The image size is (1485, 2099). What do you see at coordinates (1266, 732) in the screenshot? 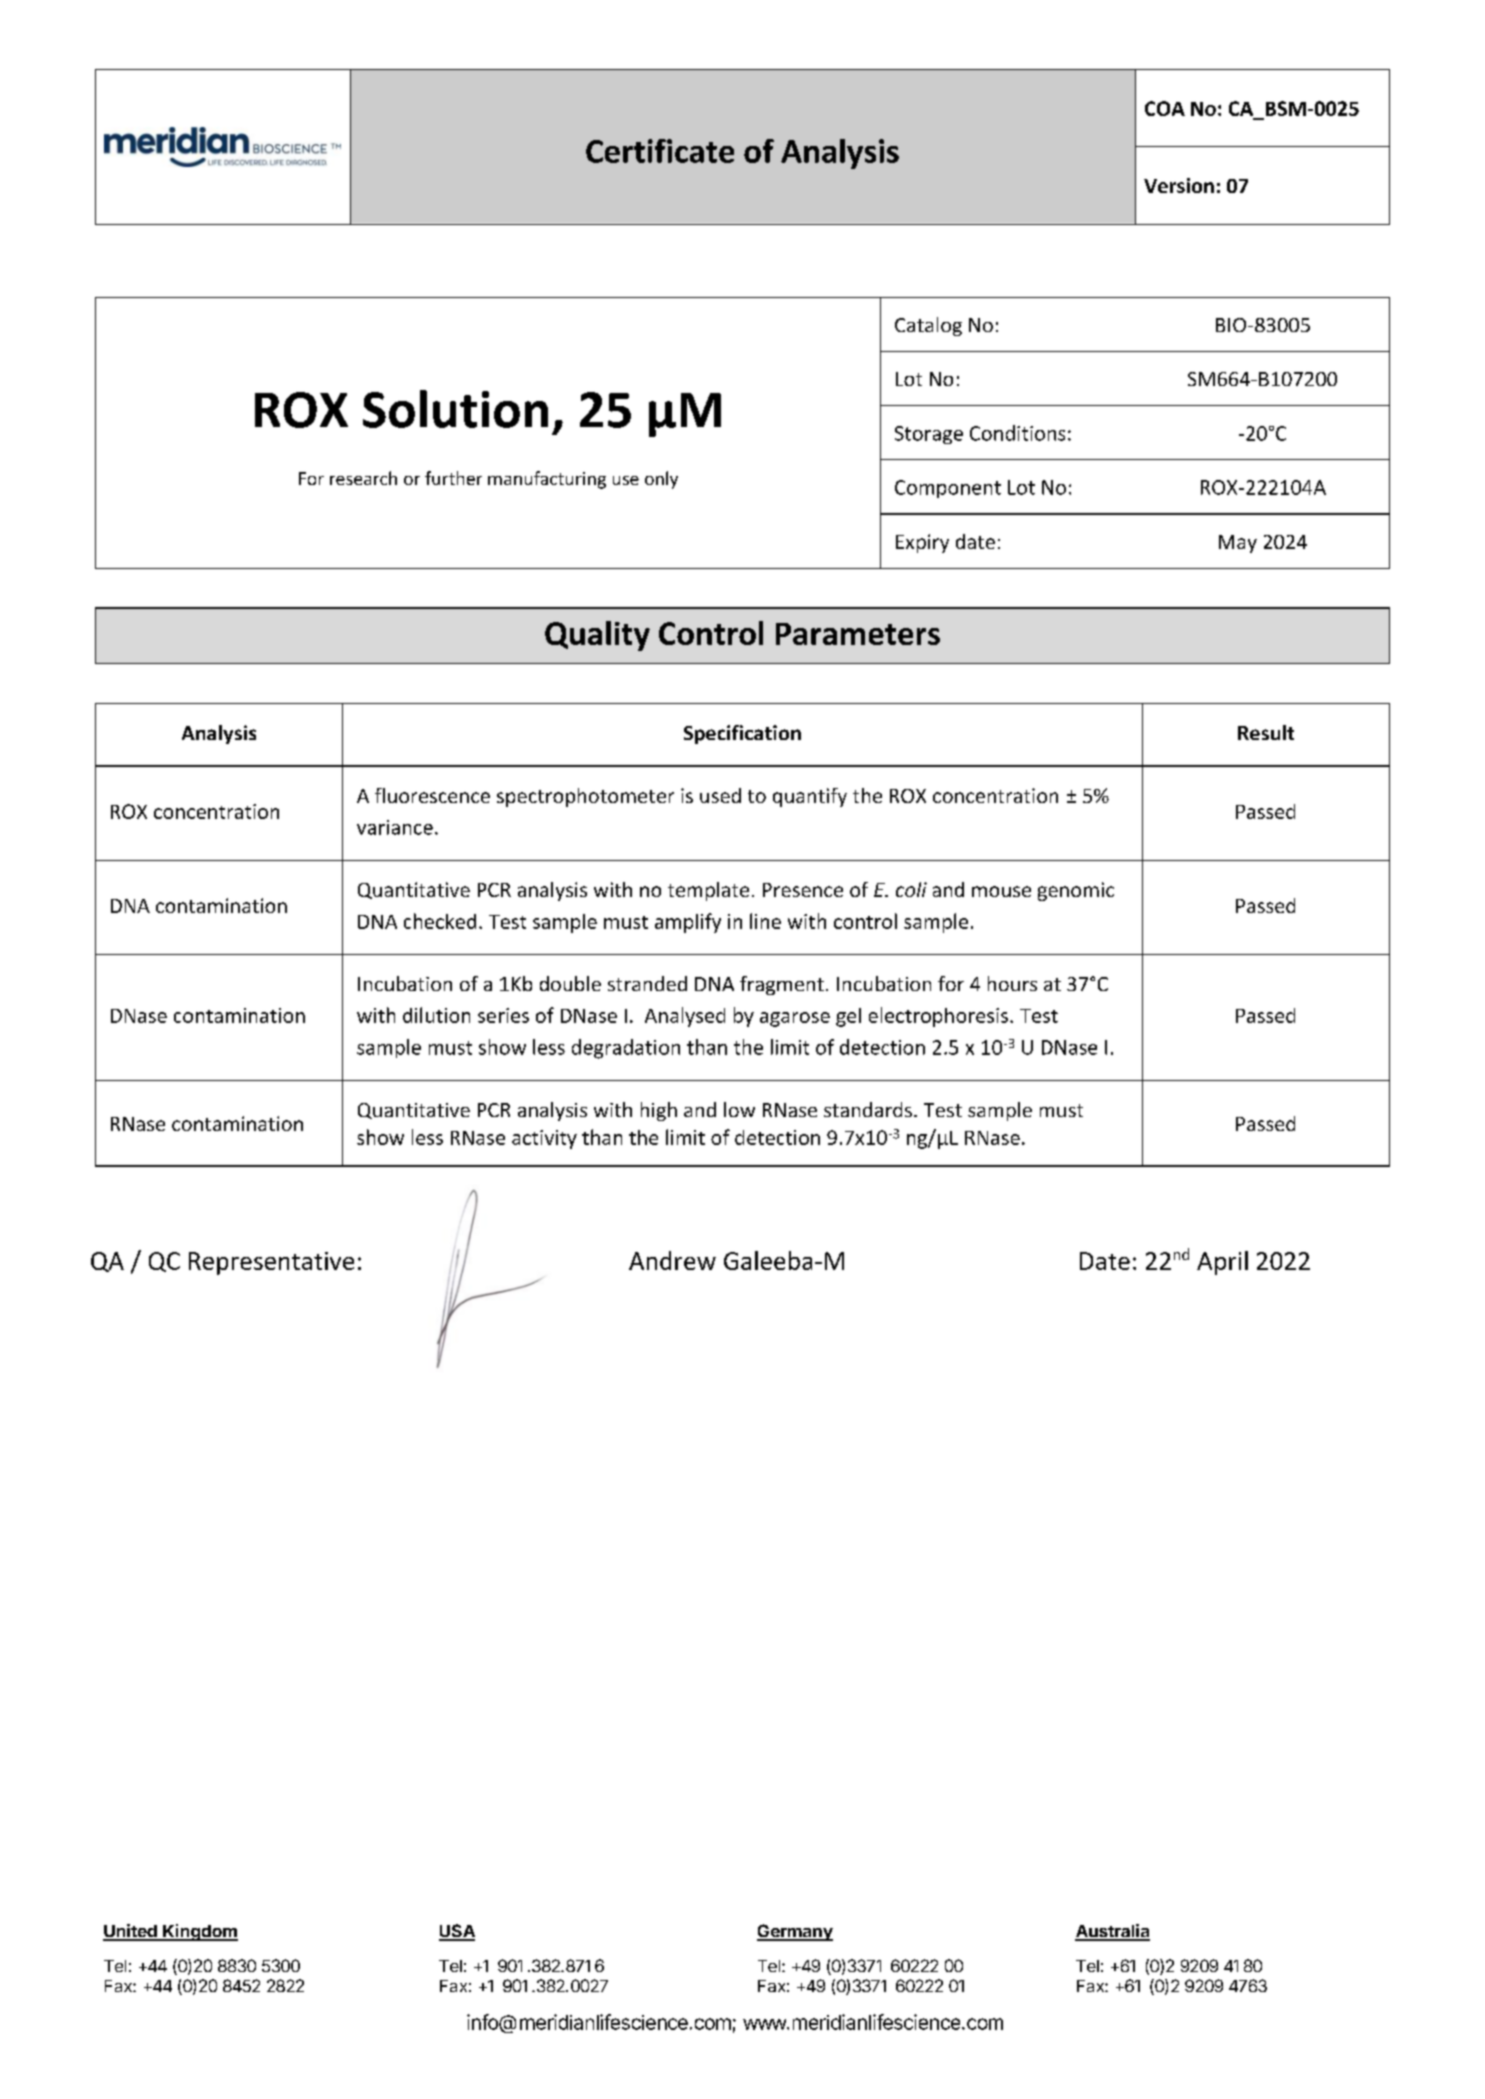
I see `Result` at bounding box center [1266, 732].
